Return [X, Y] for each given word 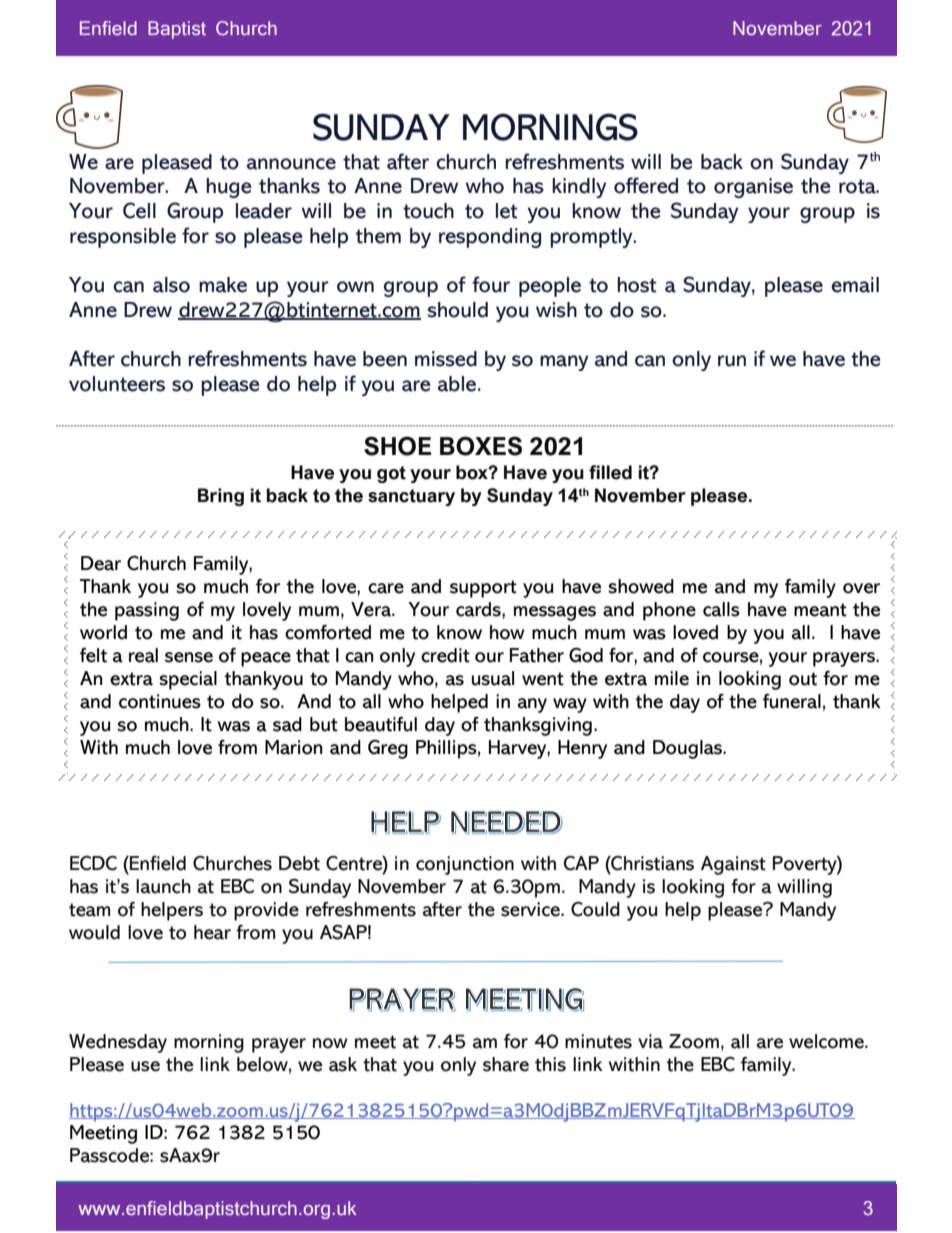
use [145, 1066]
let [506, 211]
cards [479, 609]
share [506, 1064]
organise [753, 188]
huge [229, 188]
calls [721, 609]
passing [147, 611]
